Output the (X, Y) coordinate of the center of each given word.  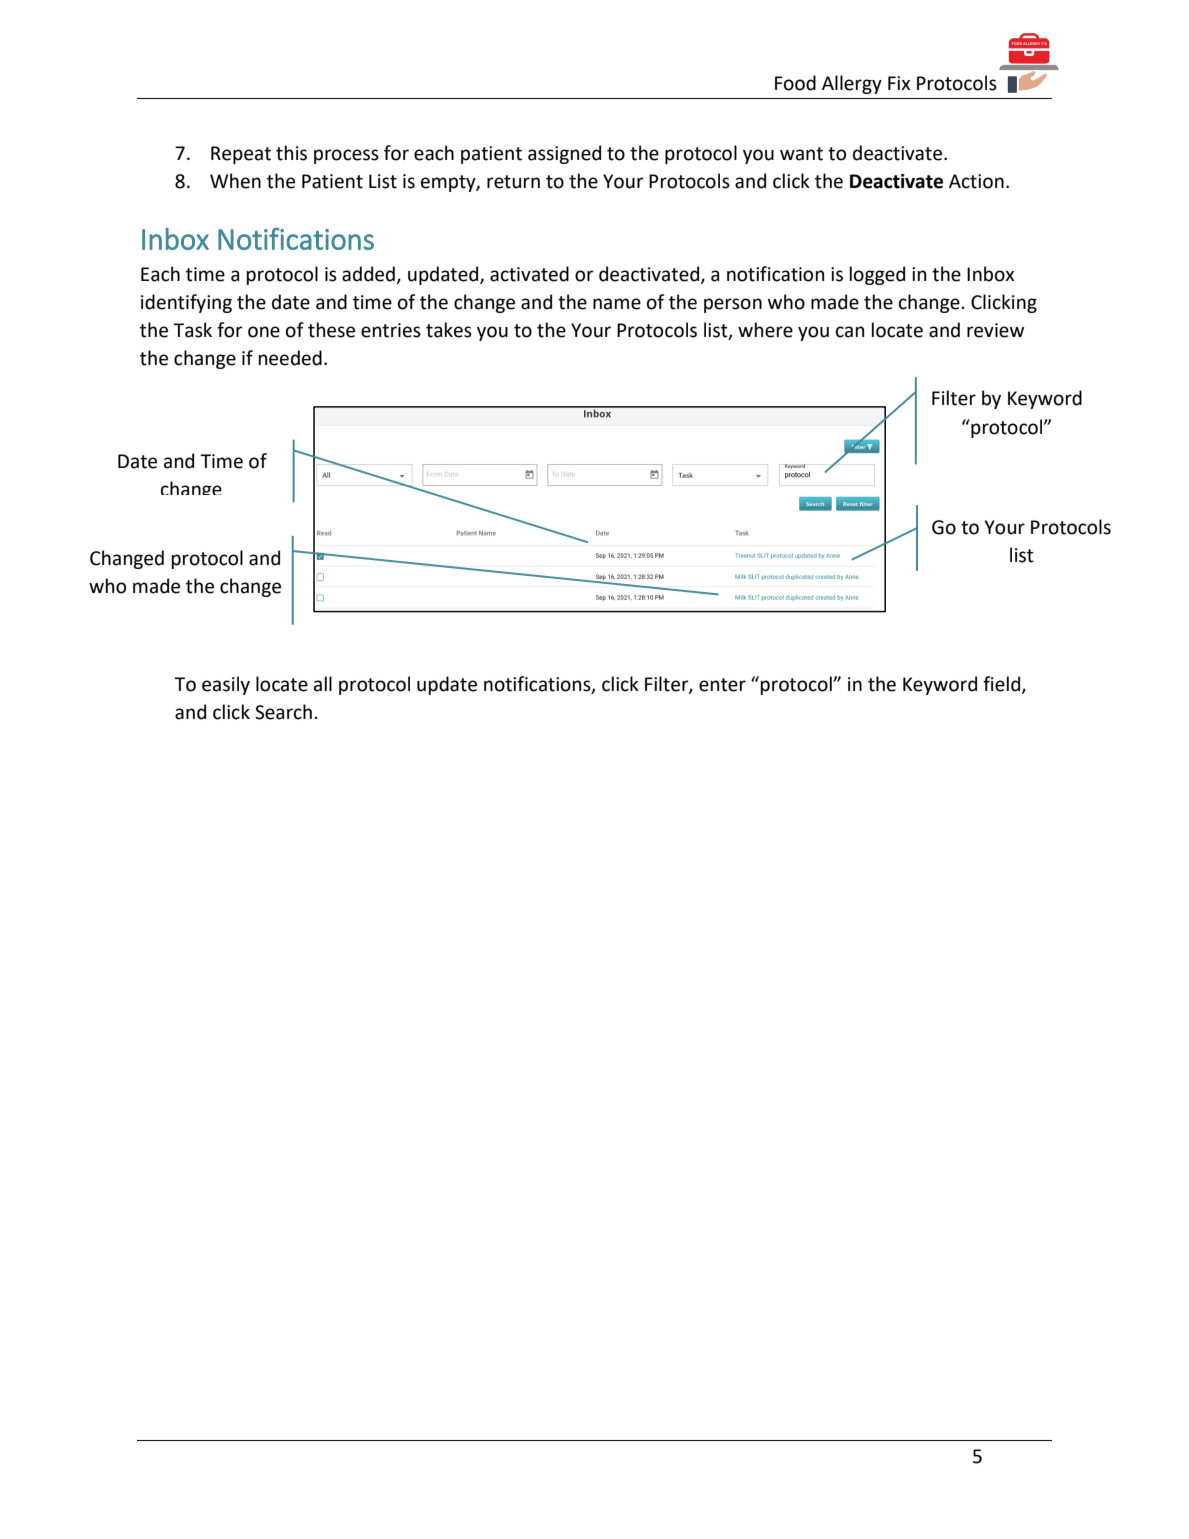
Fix (899, 83)
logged (877, 275)
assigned (564, 154)
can (850, 332)
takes (449, 330)
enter (722, 685)
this (291, 153)
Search (283, 712)
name (617, 304)
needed (290, 358)
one (264, 332)
